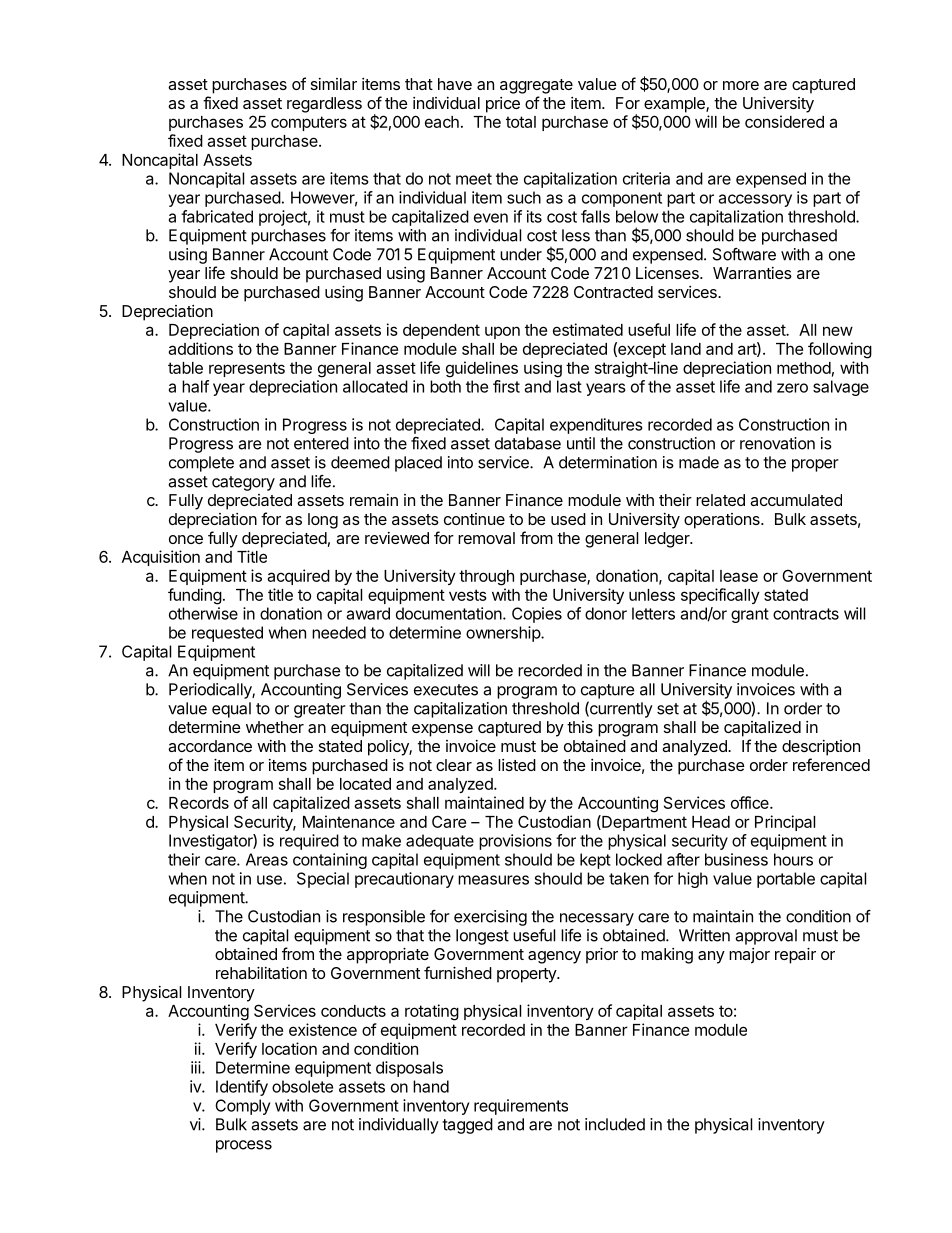 The width and height of the screenshot is (952, 1233). Describe the element at coordinates (242, 1107) in the screenshot. I see `Comply` at that location.
